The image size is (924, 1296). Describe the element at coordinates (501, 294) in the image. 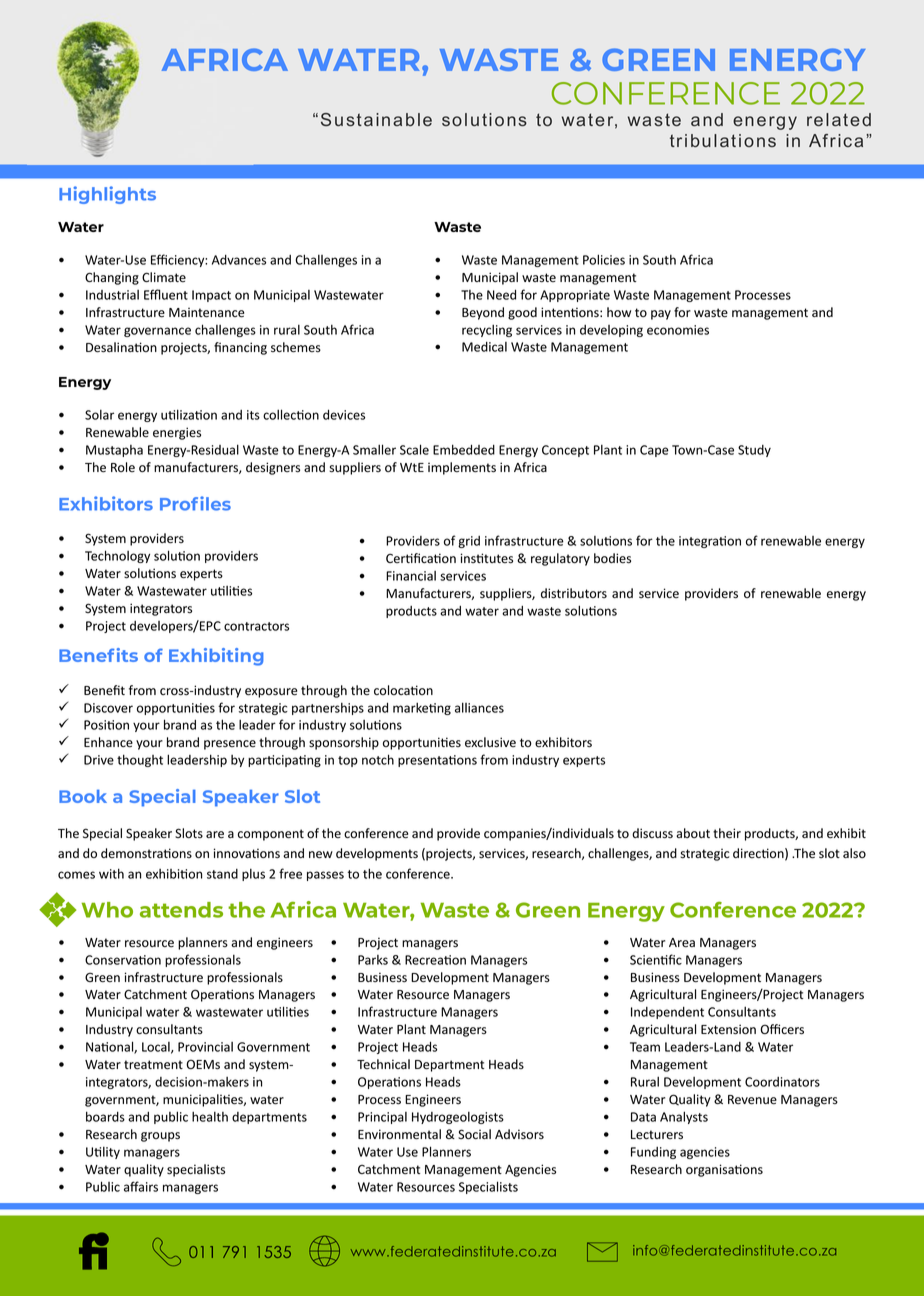

I see `Need` at that location.
